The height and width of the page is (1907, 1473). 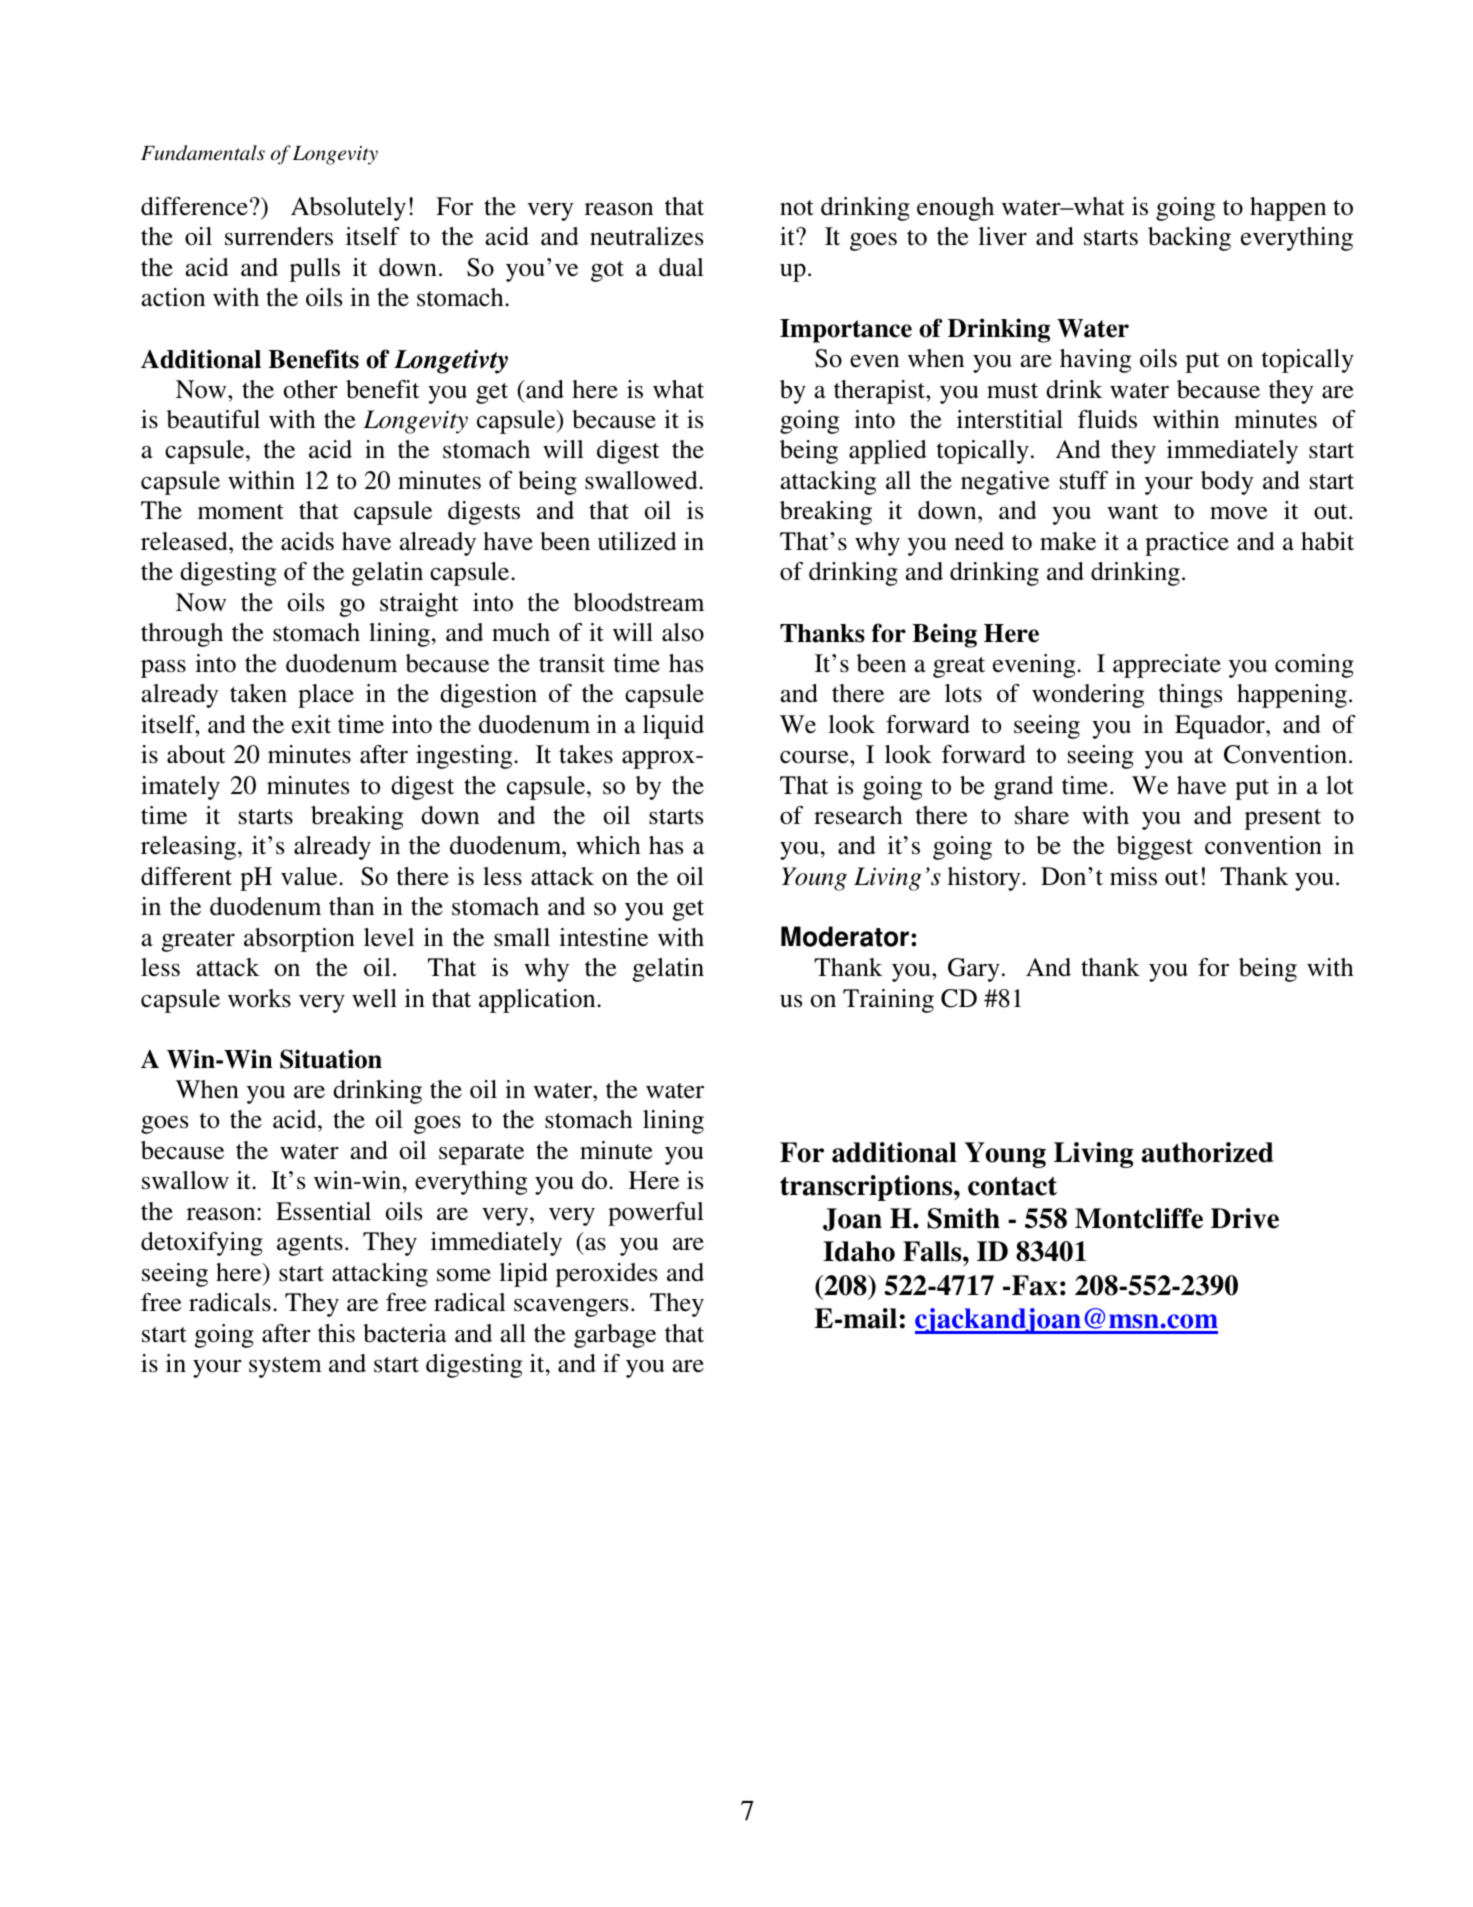 What do you see at coordinates (336, 1333) in the page?
I see `this` at bounding box center [336, 1333].
